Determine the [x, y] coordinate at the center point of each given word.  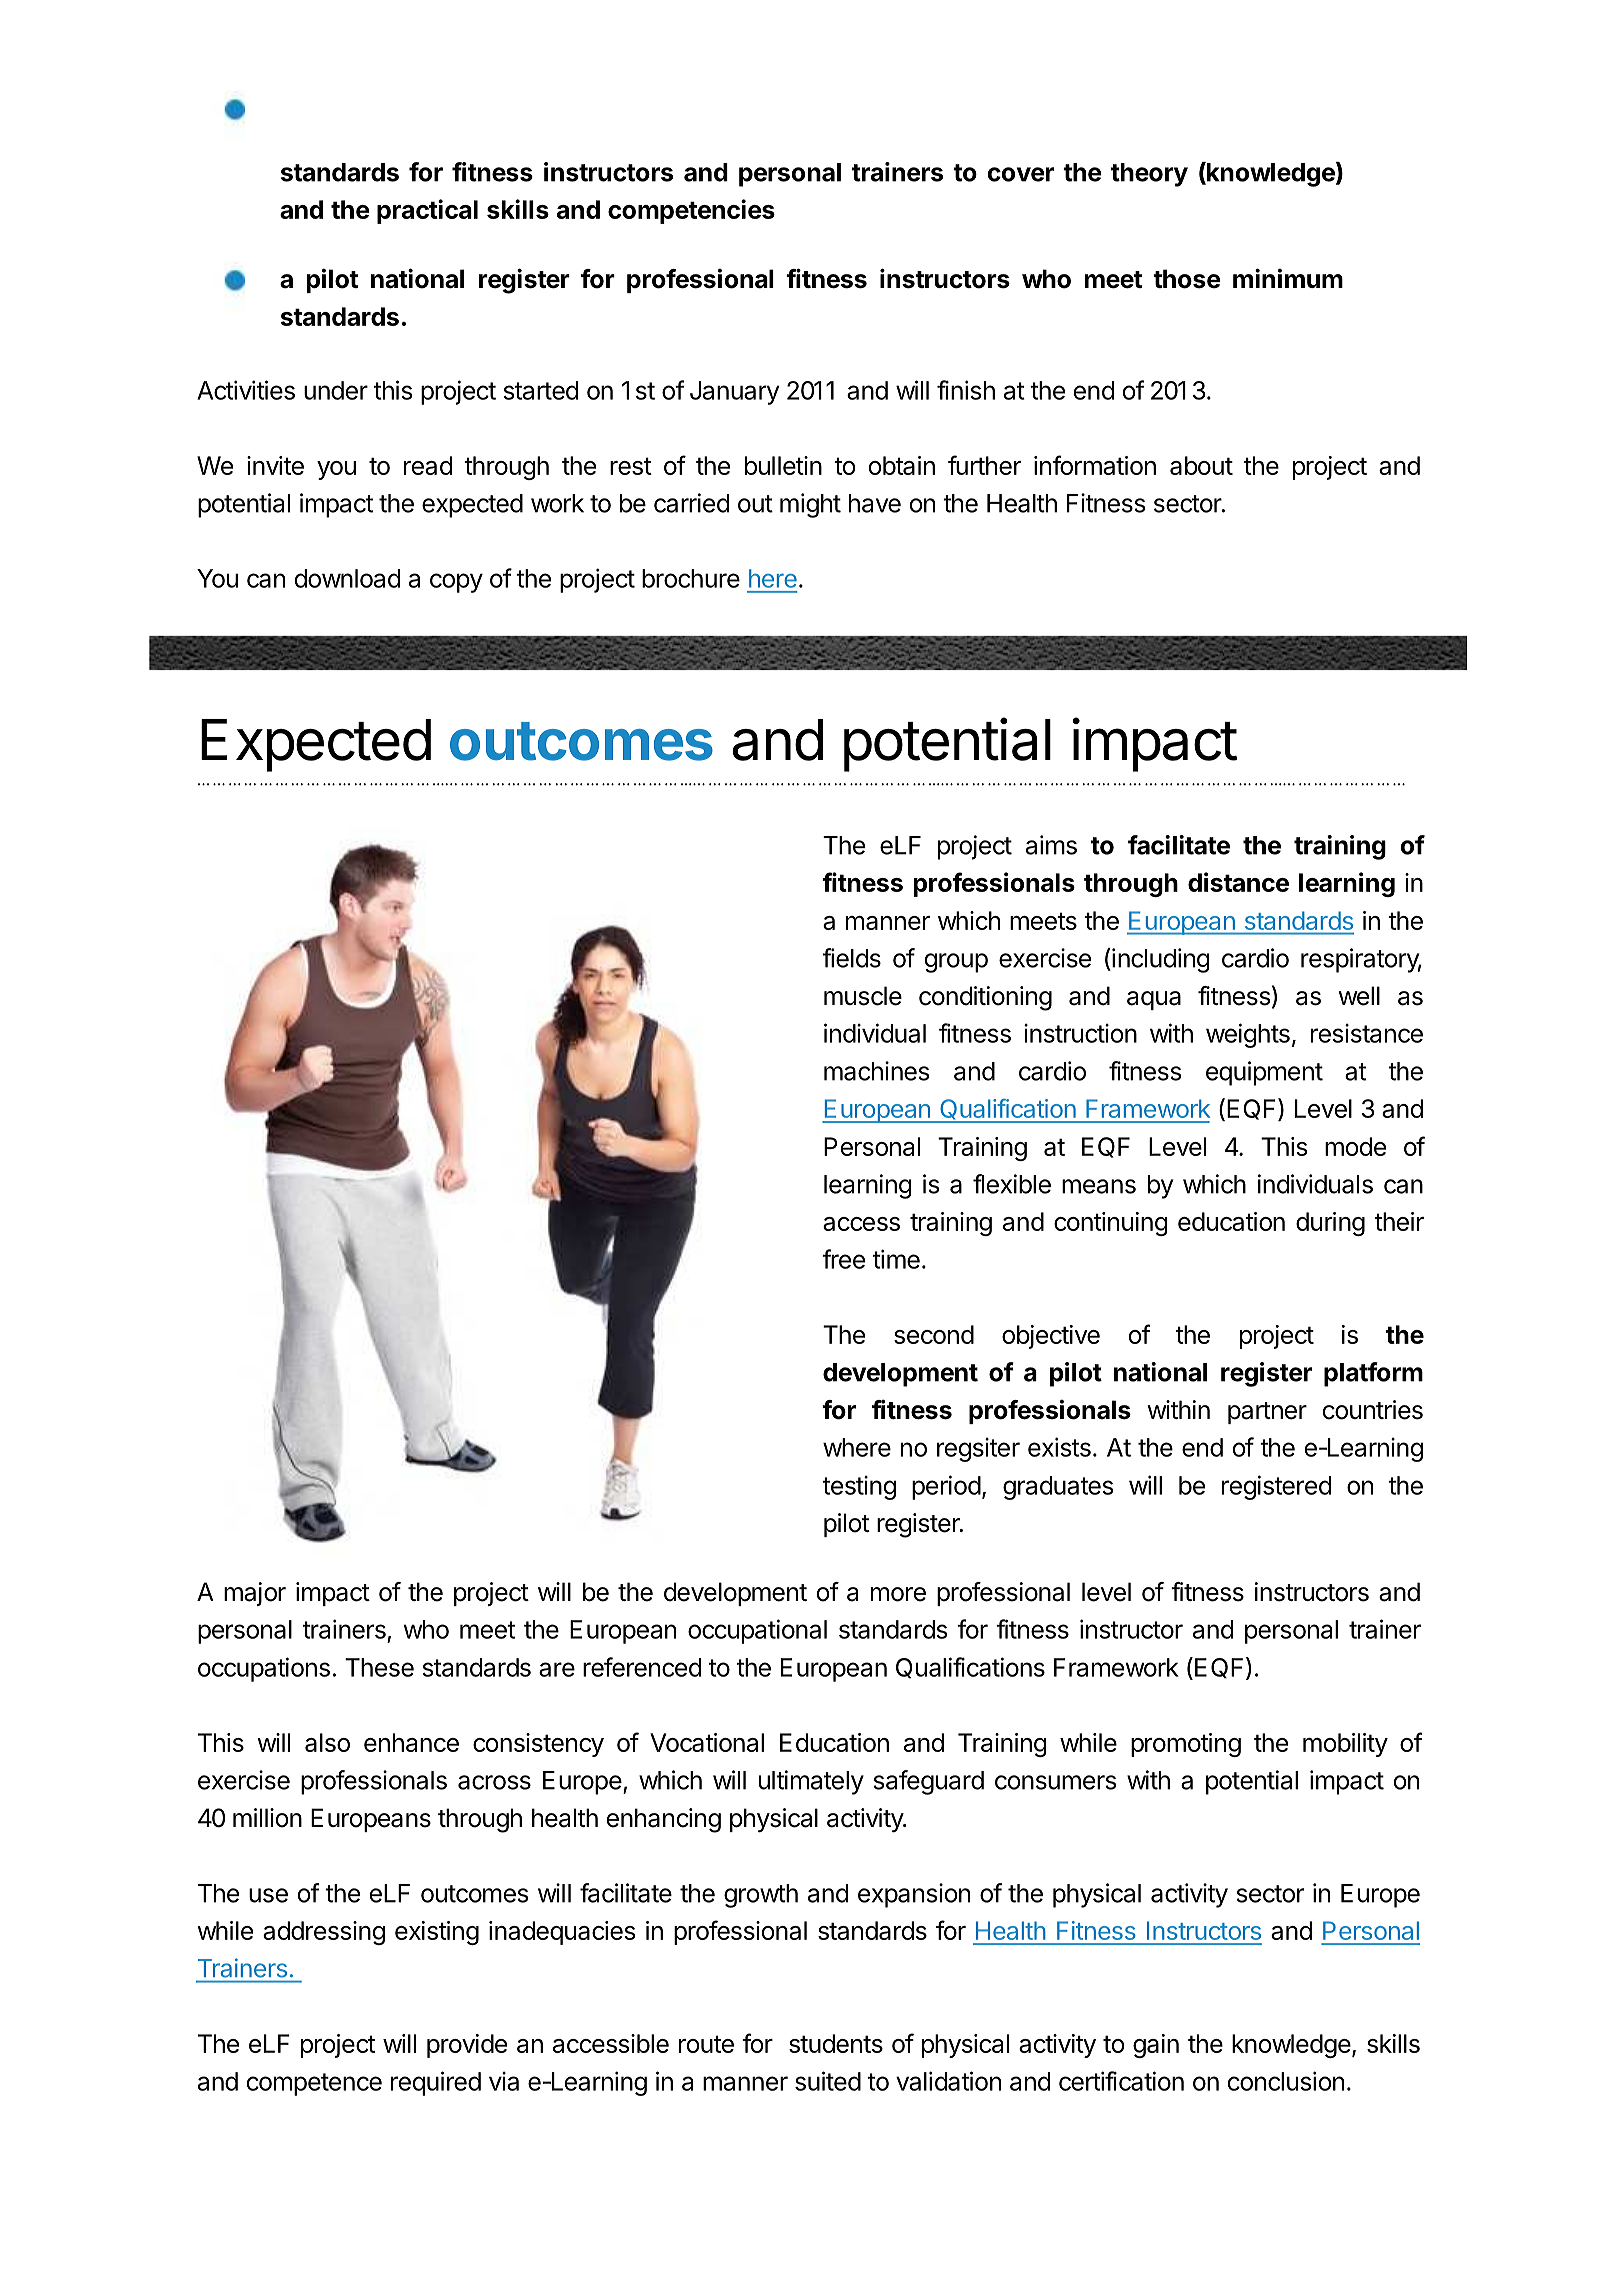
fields [851, 958]
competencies [691, 211]
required [436, 2083]
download [347, 578]
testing [859, 1487]
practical [427, 211]
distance [1238, 882]
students [836, 2043]
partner [1267, 1413]
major [255, 1594]
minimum [1288, 278]
